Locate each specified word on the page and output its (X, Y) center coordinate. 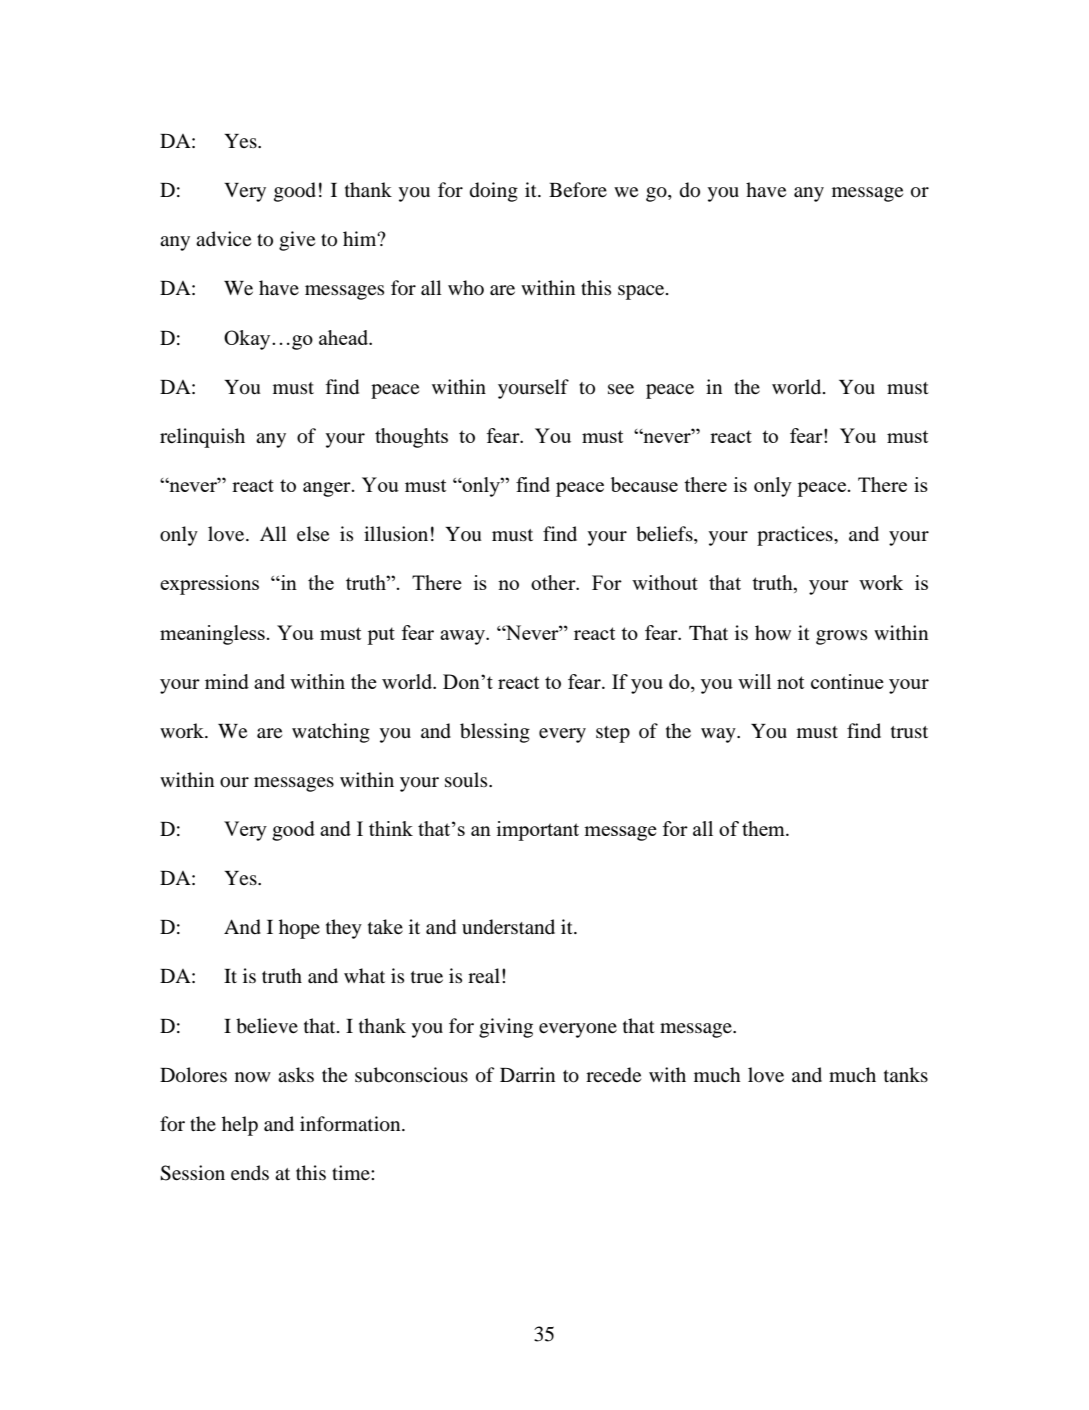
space (642, 292)
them (764, 828)
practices (796, 536)
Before (578, 189)
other (554, 582)
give (297, 241)
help (240, 1126)
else (313, 533)
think (391, 828)
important (538, 831)
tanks (906, 1074)
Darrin (527, 1074)
